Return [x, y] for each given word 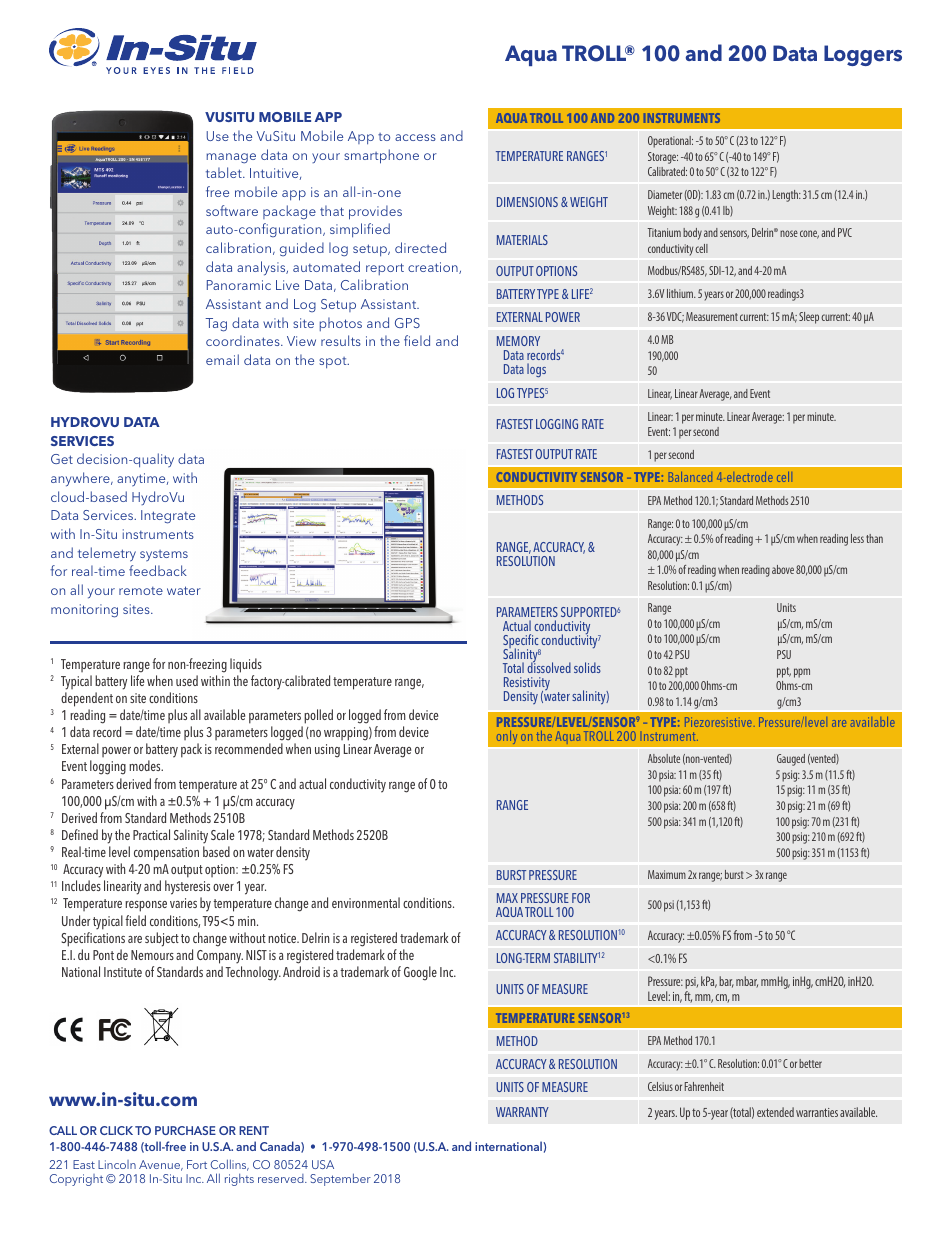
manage [231, 158]
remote [141, 591]
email [222, 359]
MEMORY [518, 341]
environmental [366, 902]
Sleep [809, 318]
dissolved [549, 667]
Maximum [667, 874]
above [783, 569]
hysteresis [187, 889]
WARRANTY [522, 1112]
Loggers [863, 55]
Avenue [161, 1165]
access [415, 137]
